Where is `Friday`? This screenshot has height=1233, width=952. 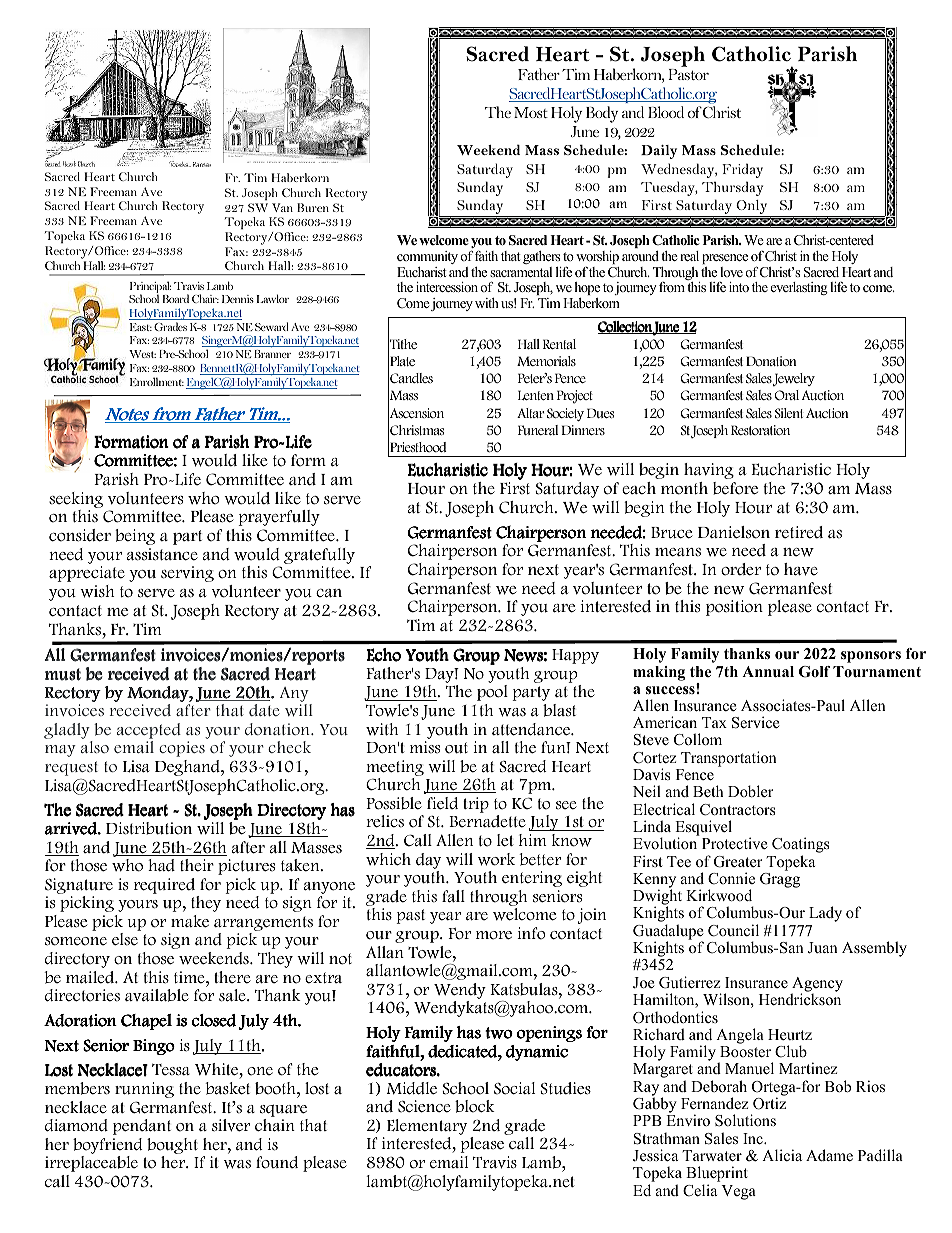
Friday is located at coordinates (742, 170).
